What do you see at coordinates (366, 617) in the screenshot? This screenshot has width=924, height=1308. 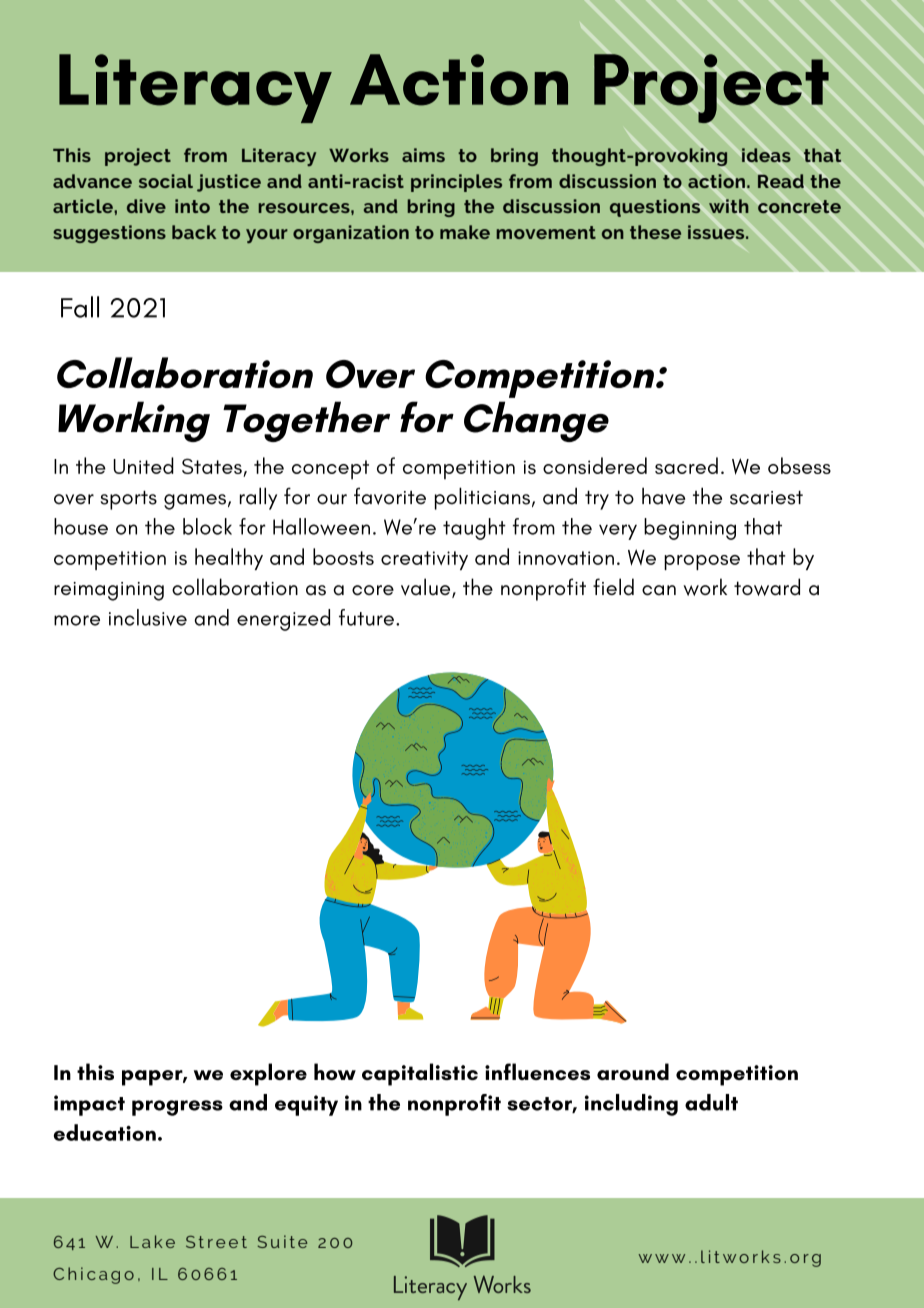 I see `future` at bounding box center [366, 617].
